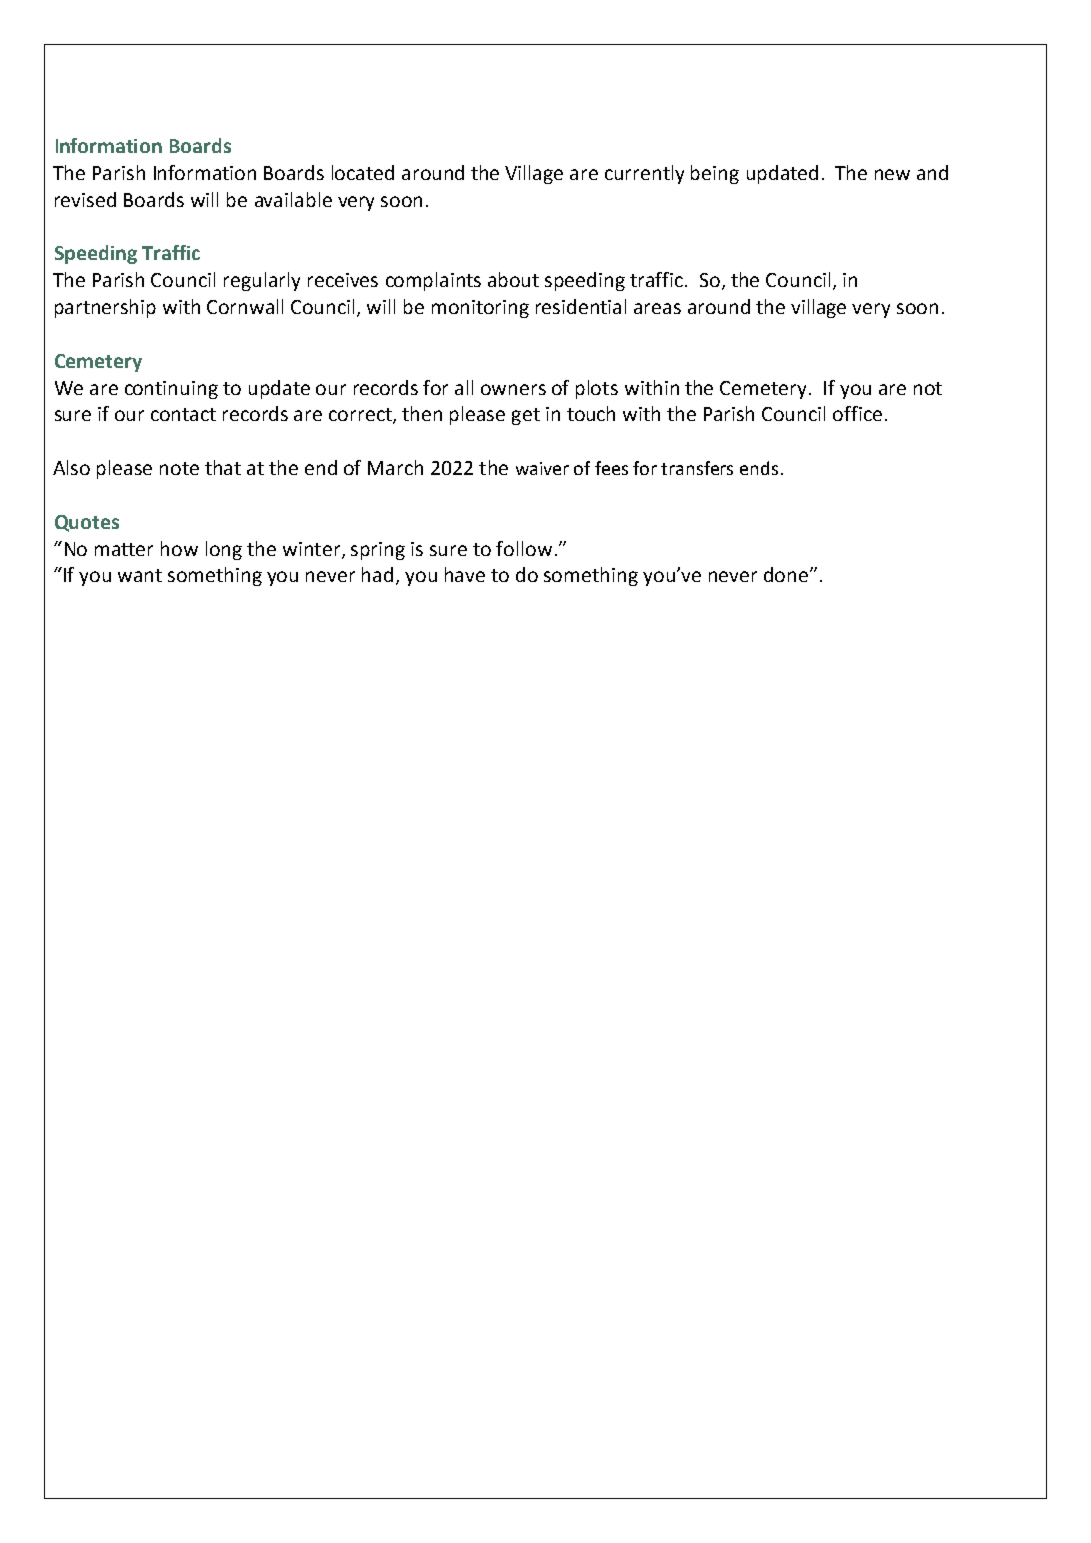 Image resolution: width=1091 pixels, height=1543 pixels. What do you see at coordinates (363, 172) in the screenshot?
I see `located` at bounding box center [363, 172].
